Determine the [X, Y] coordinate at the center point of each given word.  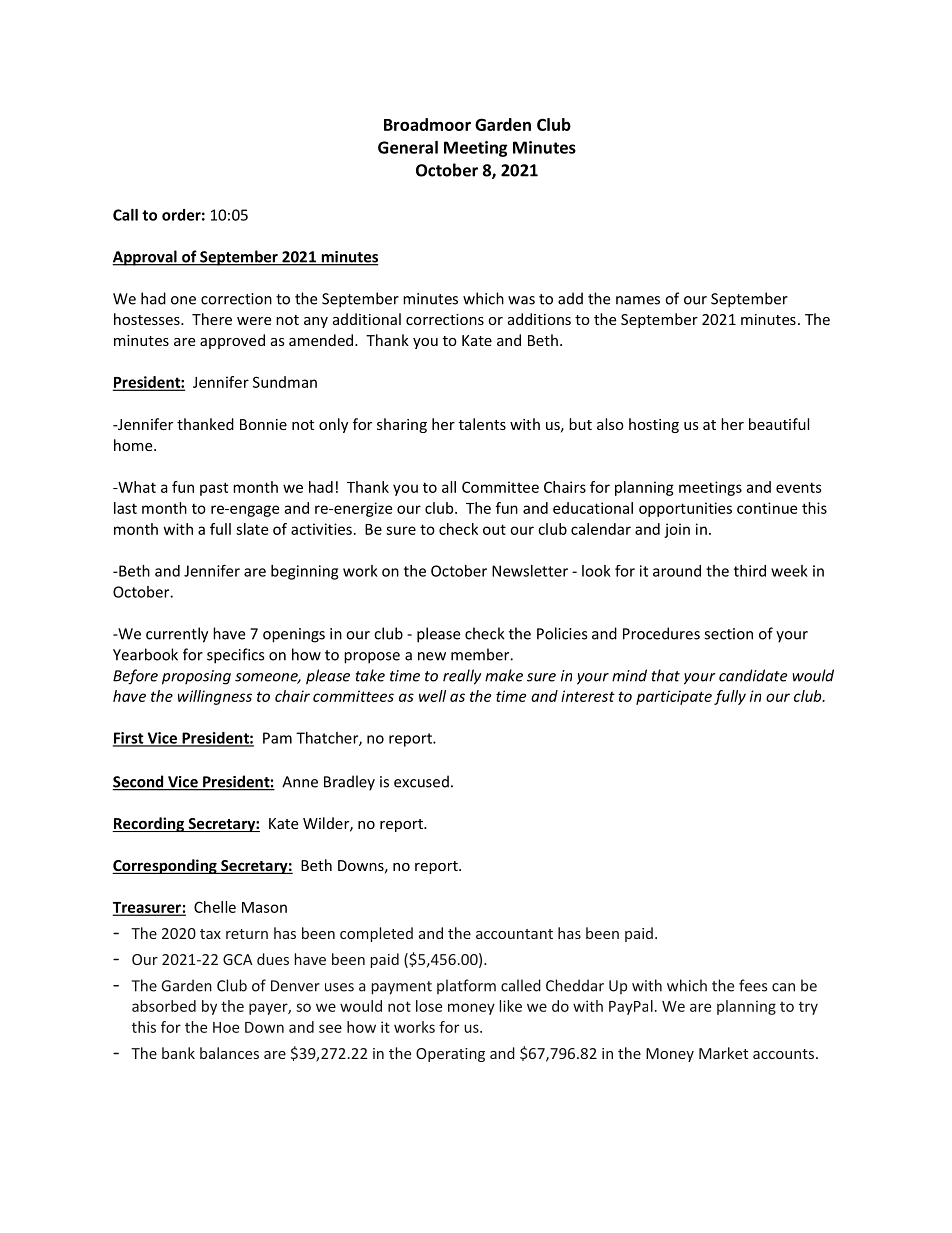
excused [421, 781]
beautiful [779, 424]
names [638, 300]
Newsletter [530, 571]
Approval [145, 258]
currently [177, 635]
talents [482, 424]
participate [674, 697]
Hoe [226, 1027]
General [408, 147]
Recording [149, 824]
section [728, 634]
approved [232, 341]
